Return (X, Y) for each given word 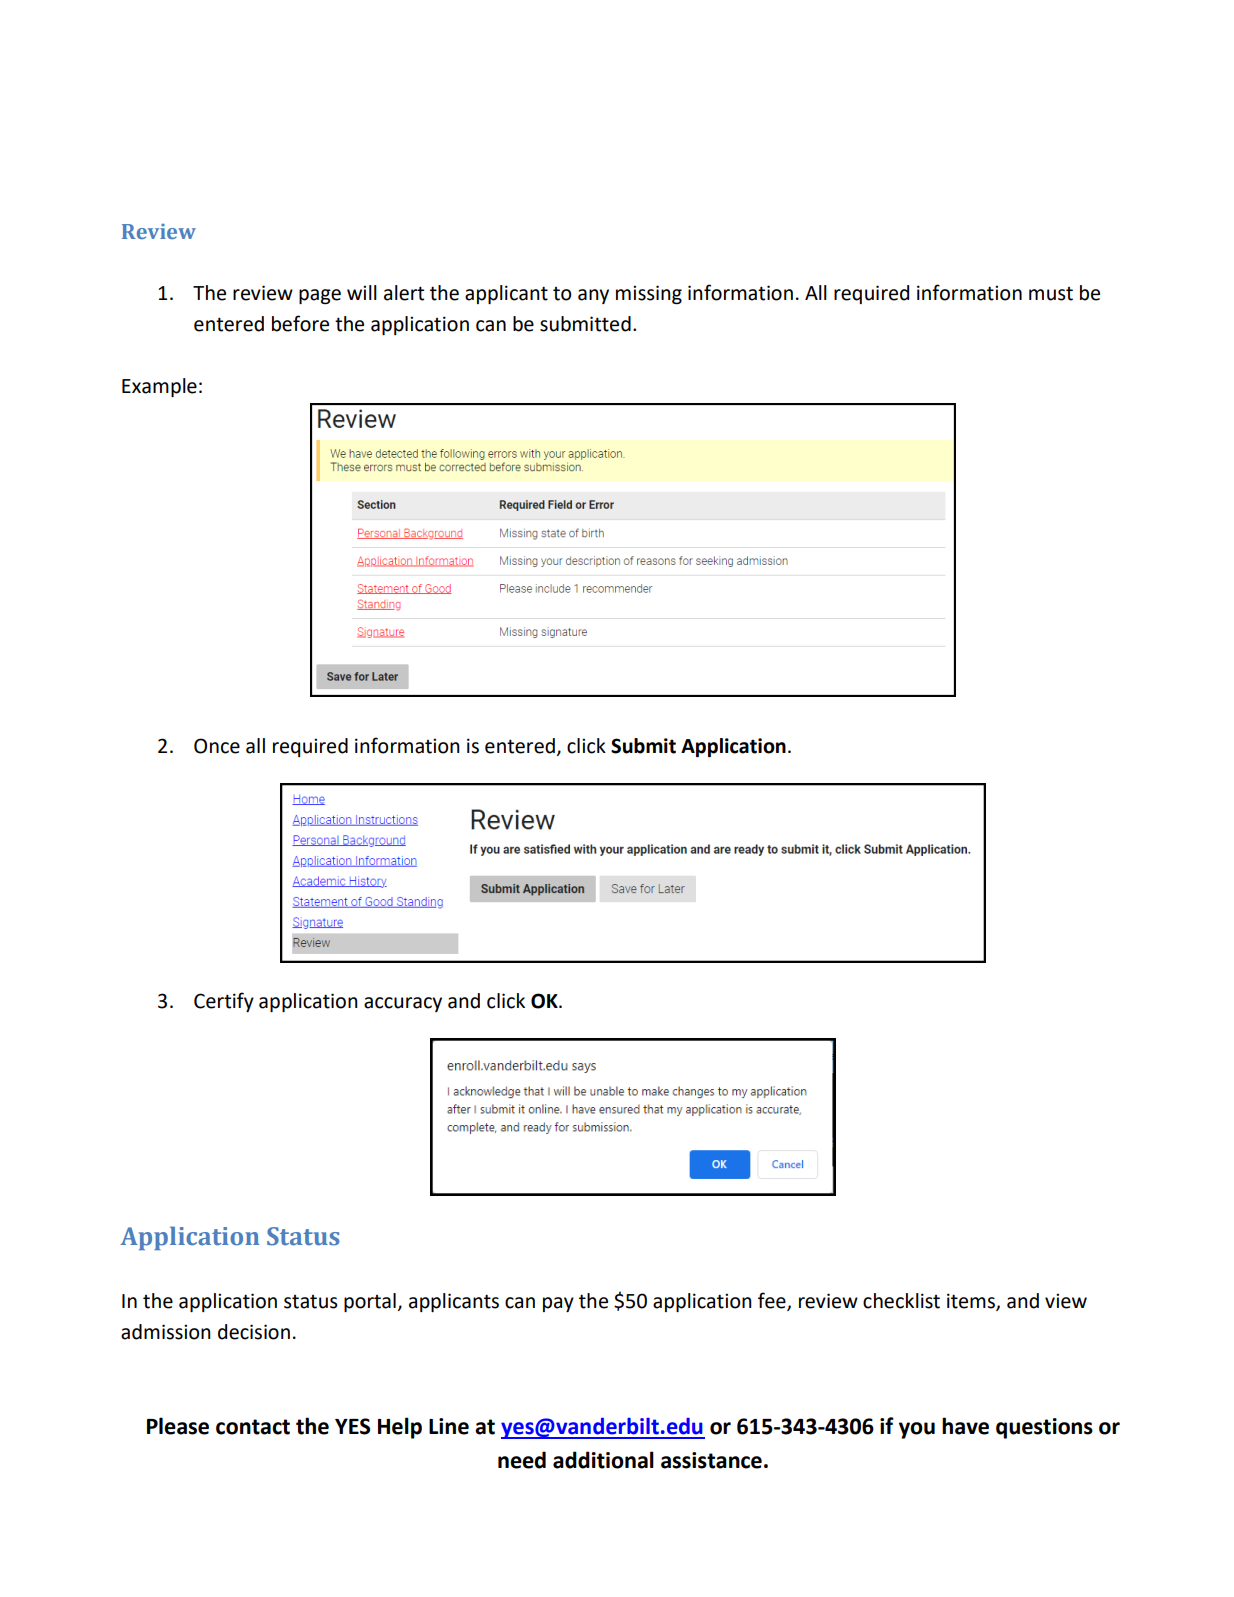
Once (217, 746)
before (300, 323)
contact (253, 1427)
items (972, 1301)
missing (649, 294)
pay (558, 1304)
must (1051, 294)
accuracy (403, 1004)
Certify (224, 1002)
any (593, 296)
